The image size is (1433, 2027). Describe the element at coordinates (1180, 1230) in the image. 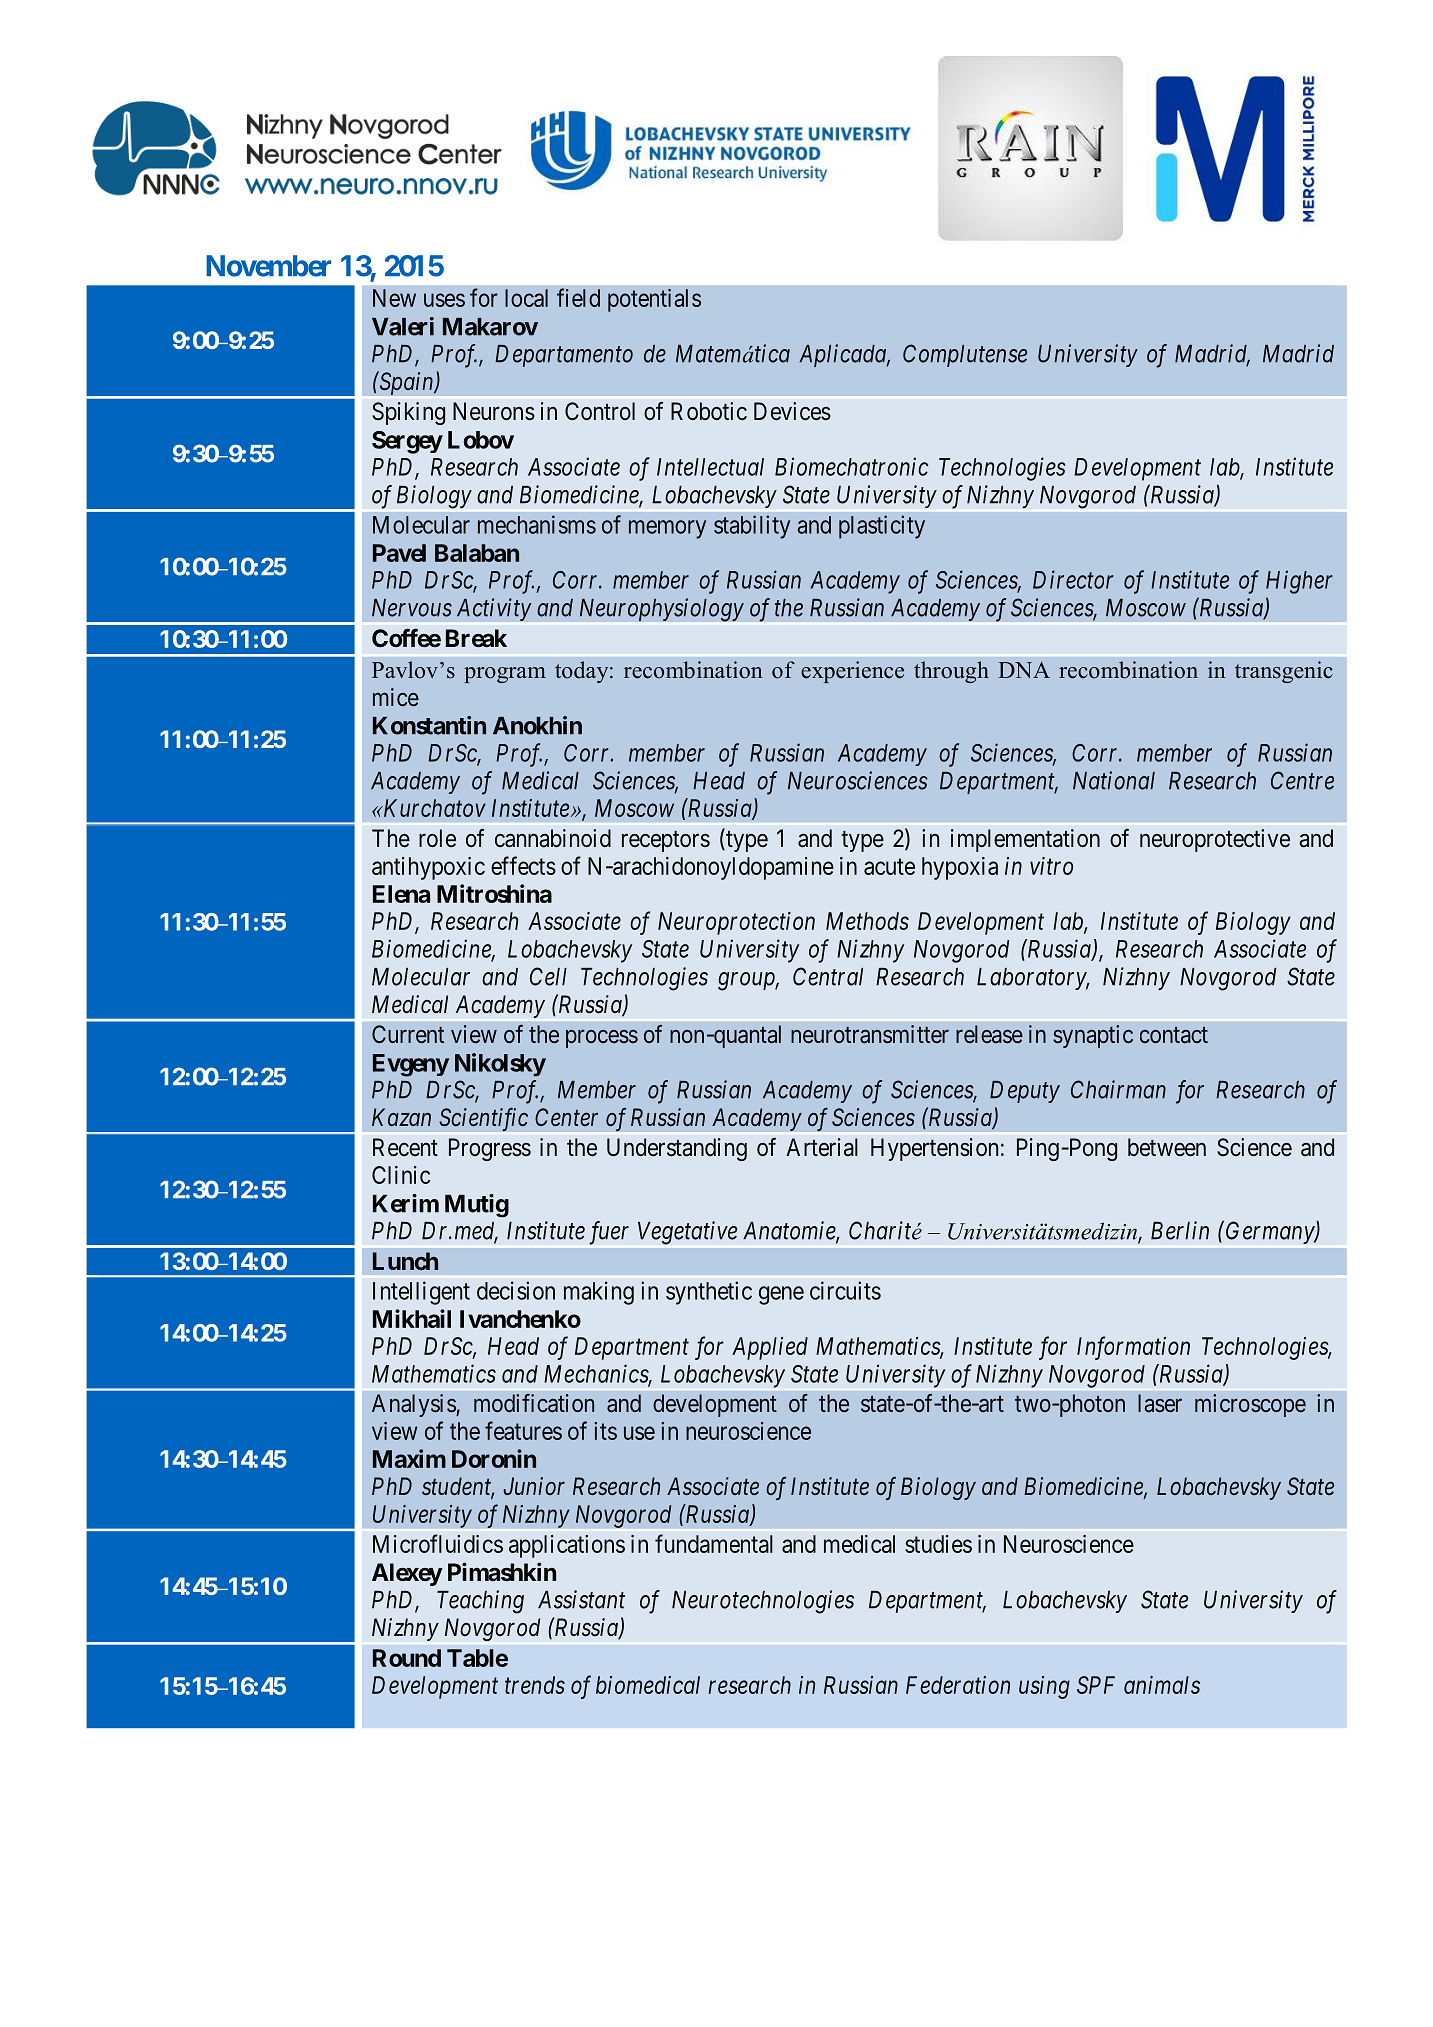

I see `Berlin` at that location.
